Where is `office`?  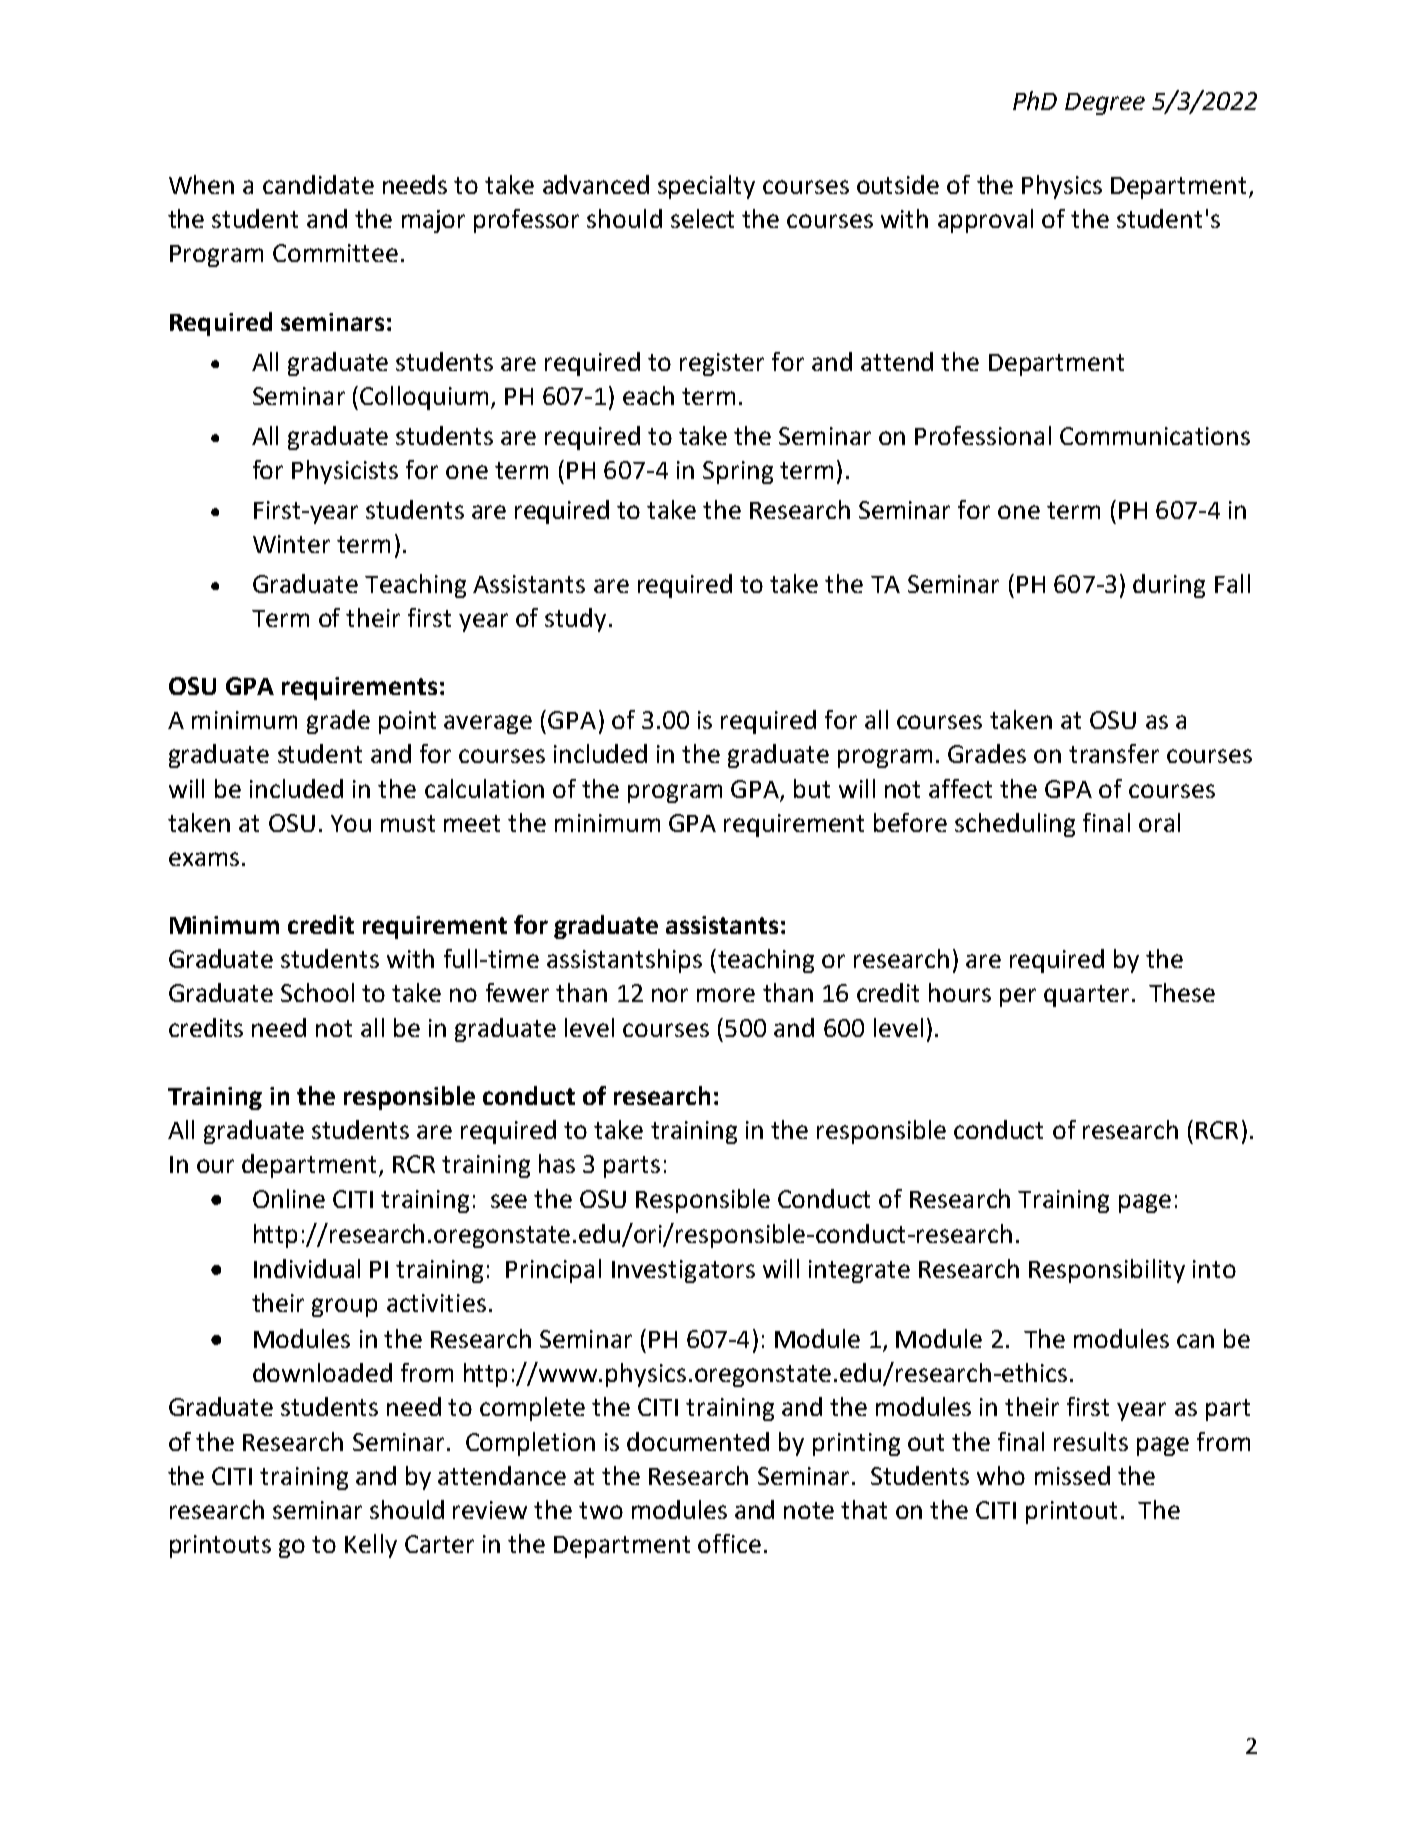 office is located at coordinates (729, 1543).
